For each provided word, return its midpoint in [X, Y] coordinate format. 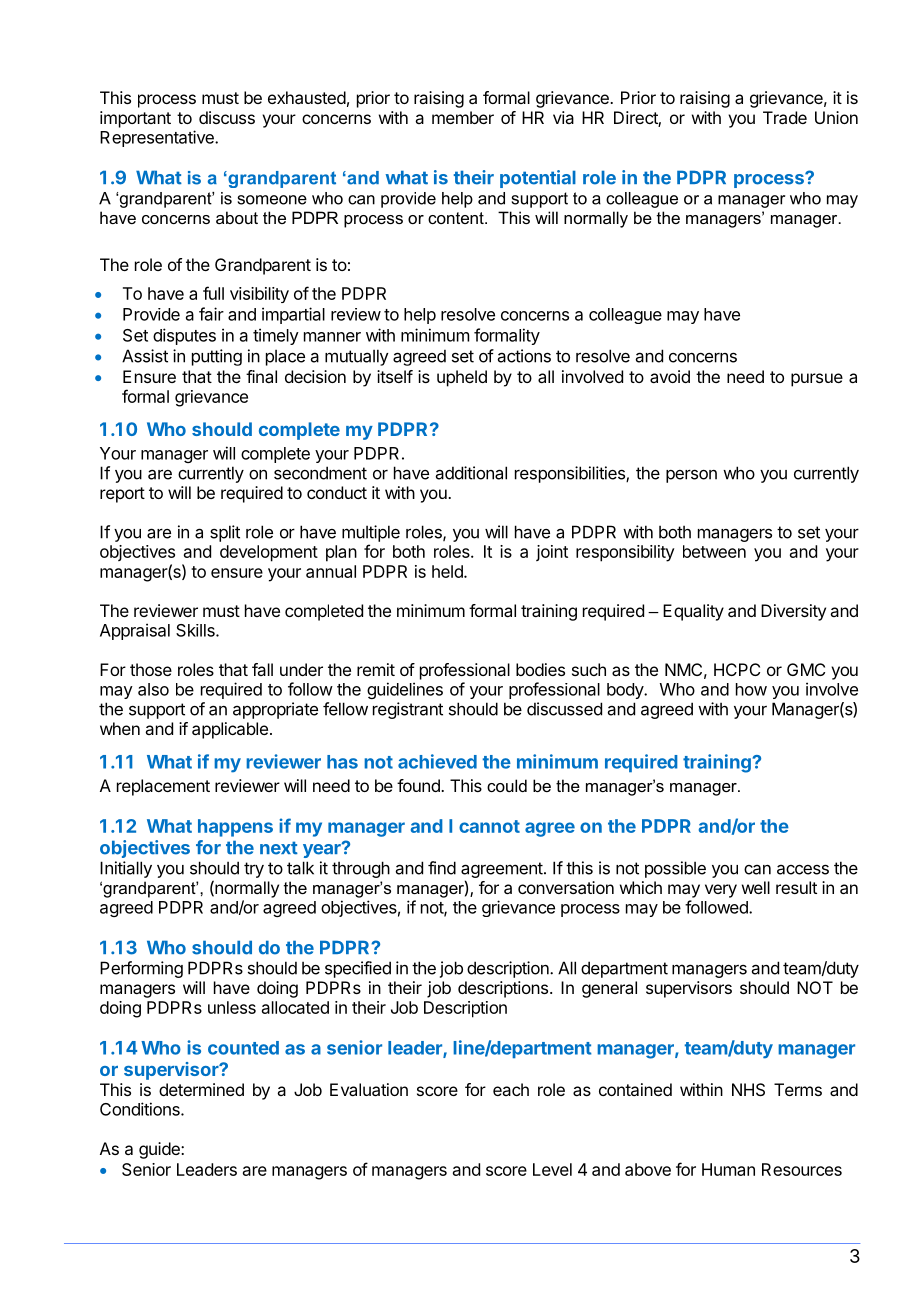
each [511, 1089]
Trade [785, 117]
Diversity [793, 612]
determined [201, 1089]
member [463, 117]
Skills [196, 630]
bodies [540, 669]
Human [728, 1169]
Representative [158, 138]
